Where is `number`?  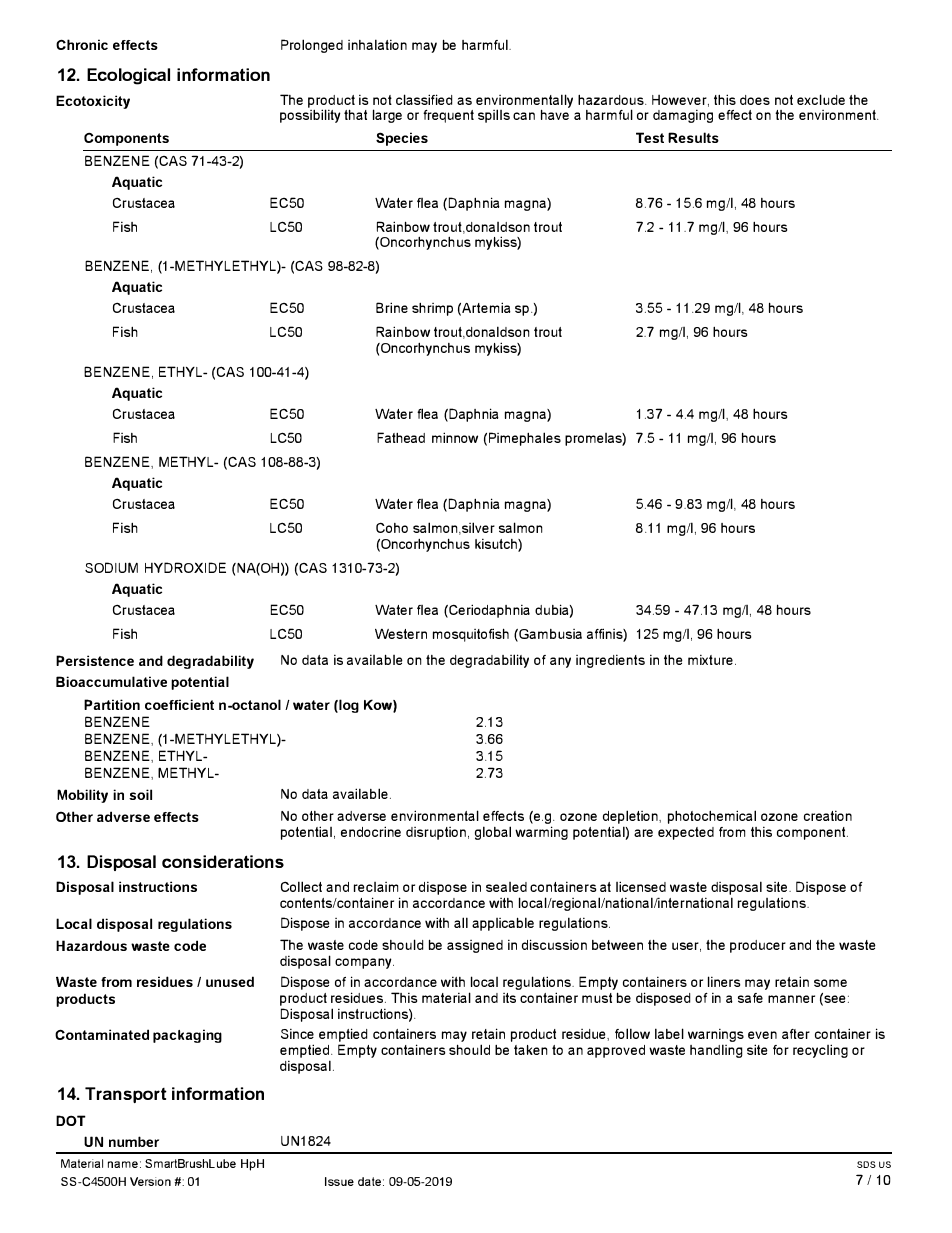
number is located at coordinates (134, 1141).
